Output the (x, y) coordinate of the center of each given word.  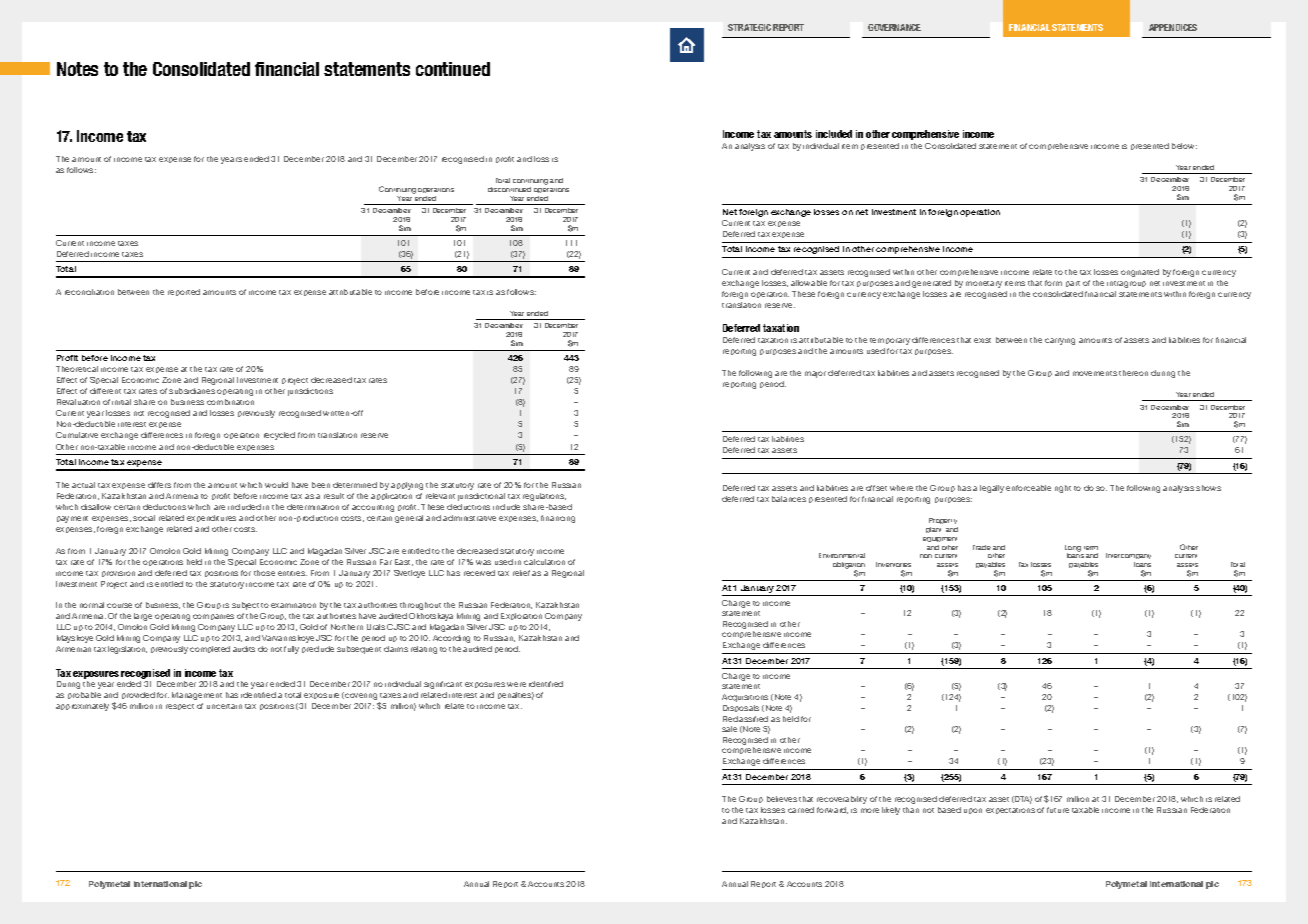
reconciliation (89, 292)
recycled (279, 436)
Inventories (893, 564)
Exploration (521, 616)
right (1063, 489)
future (1058, 810)
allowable (809, 283)
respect (180, 707)
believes (782, 799)
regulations (544, 497)
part (1073, 284)
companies (213, 617)
